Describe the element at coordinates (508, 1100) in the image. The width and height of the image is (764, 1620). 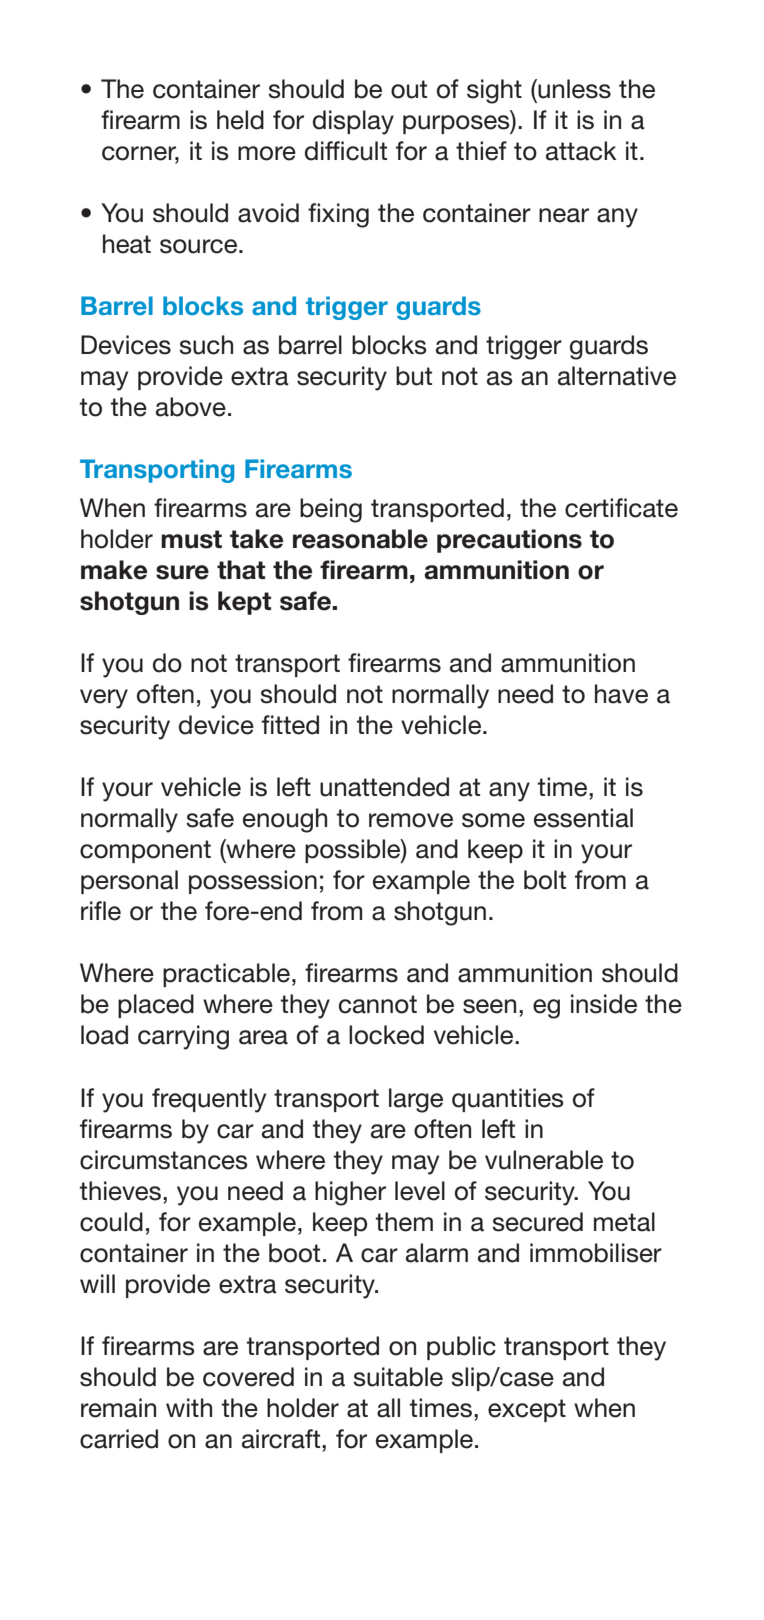
I see `quantities` at that location.
